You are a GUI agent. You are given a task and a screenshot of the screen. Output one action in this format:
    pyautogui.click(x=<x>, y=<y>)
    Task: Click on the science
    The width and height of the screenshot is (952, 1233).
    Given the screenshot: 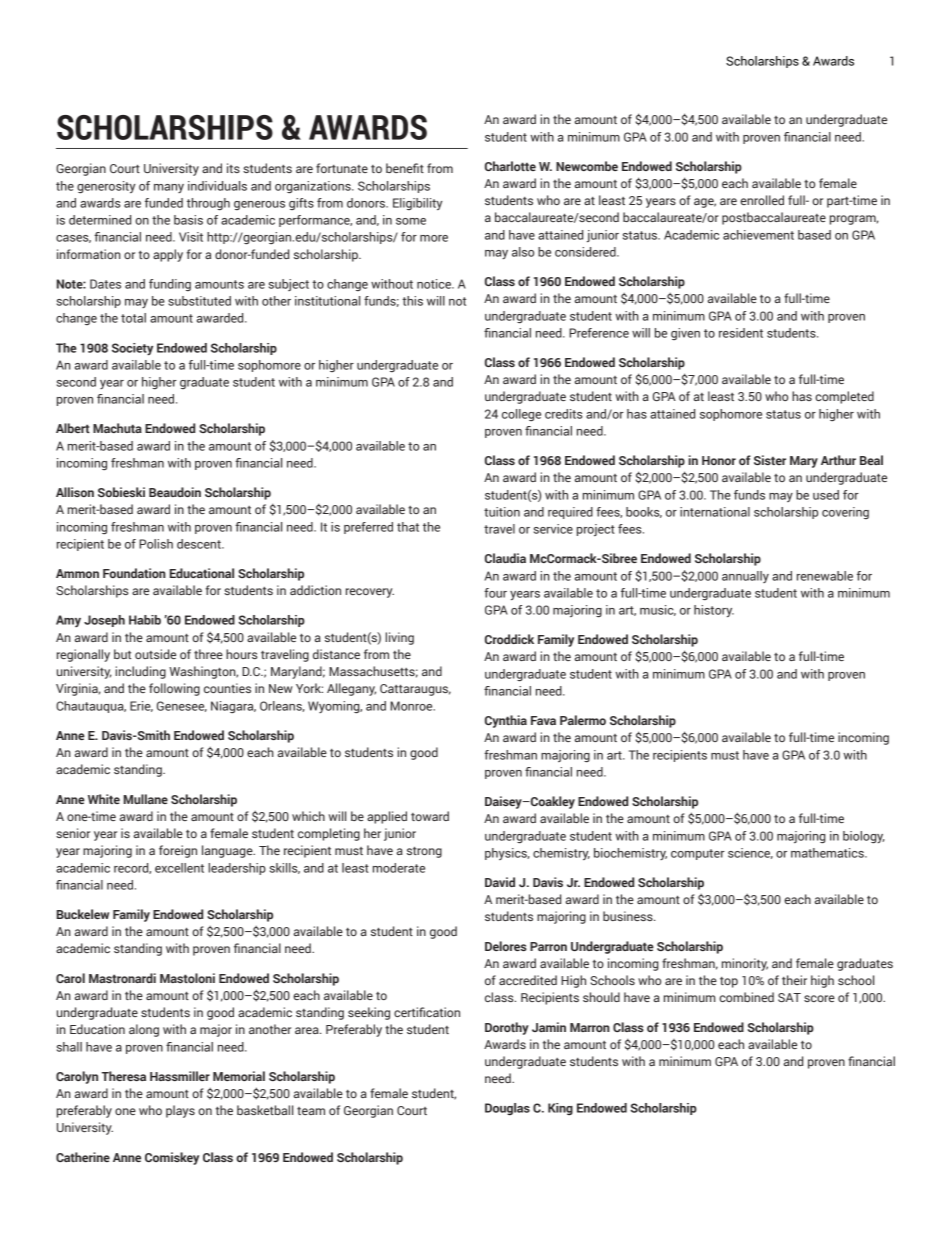 What is the action you would take?
    pyautogui.click(x=750, y=853)
